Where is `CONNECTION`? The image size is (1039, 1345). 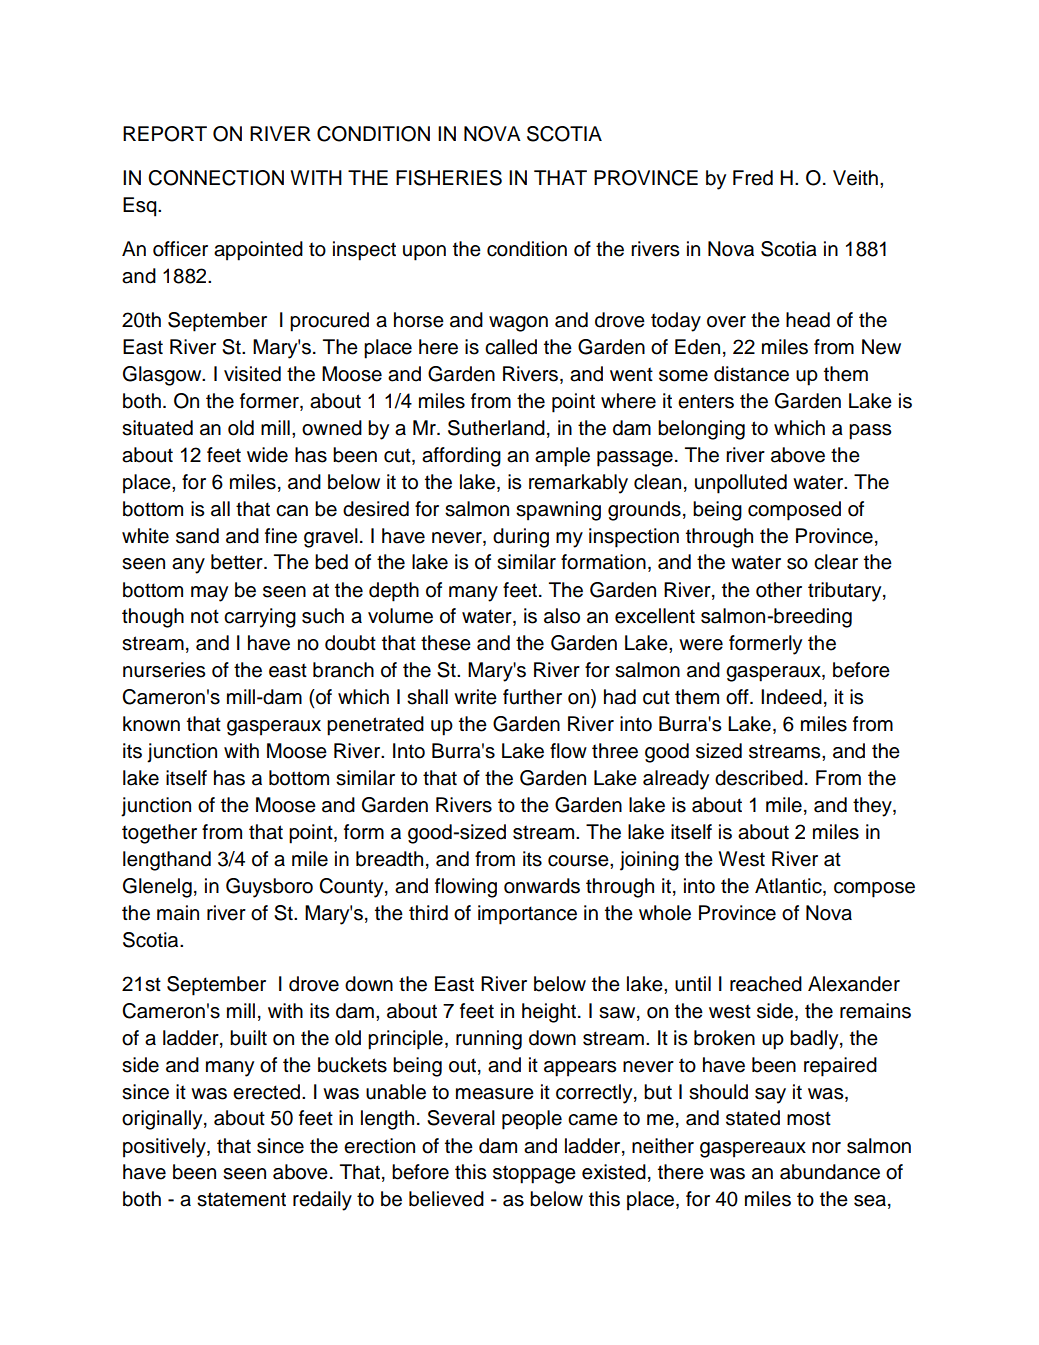 CONNECTION is located at coordinates (216, 178).
